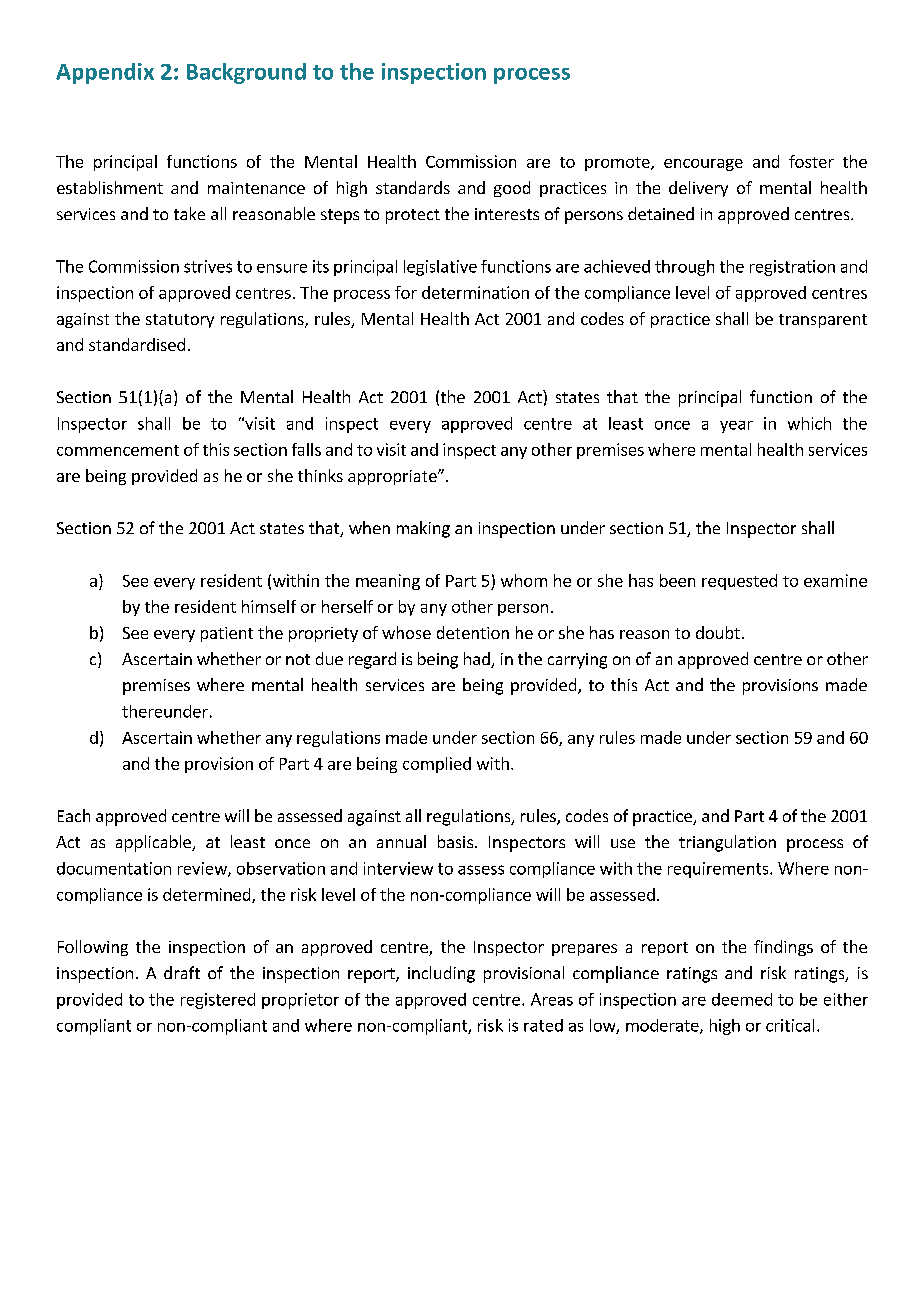 The image size is (924, 1308). I want to click on Appendix, so click(105, 73).
